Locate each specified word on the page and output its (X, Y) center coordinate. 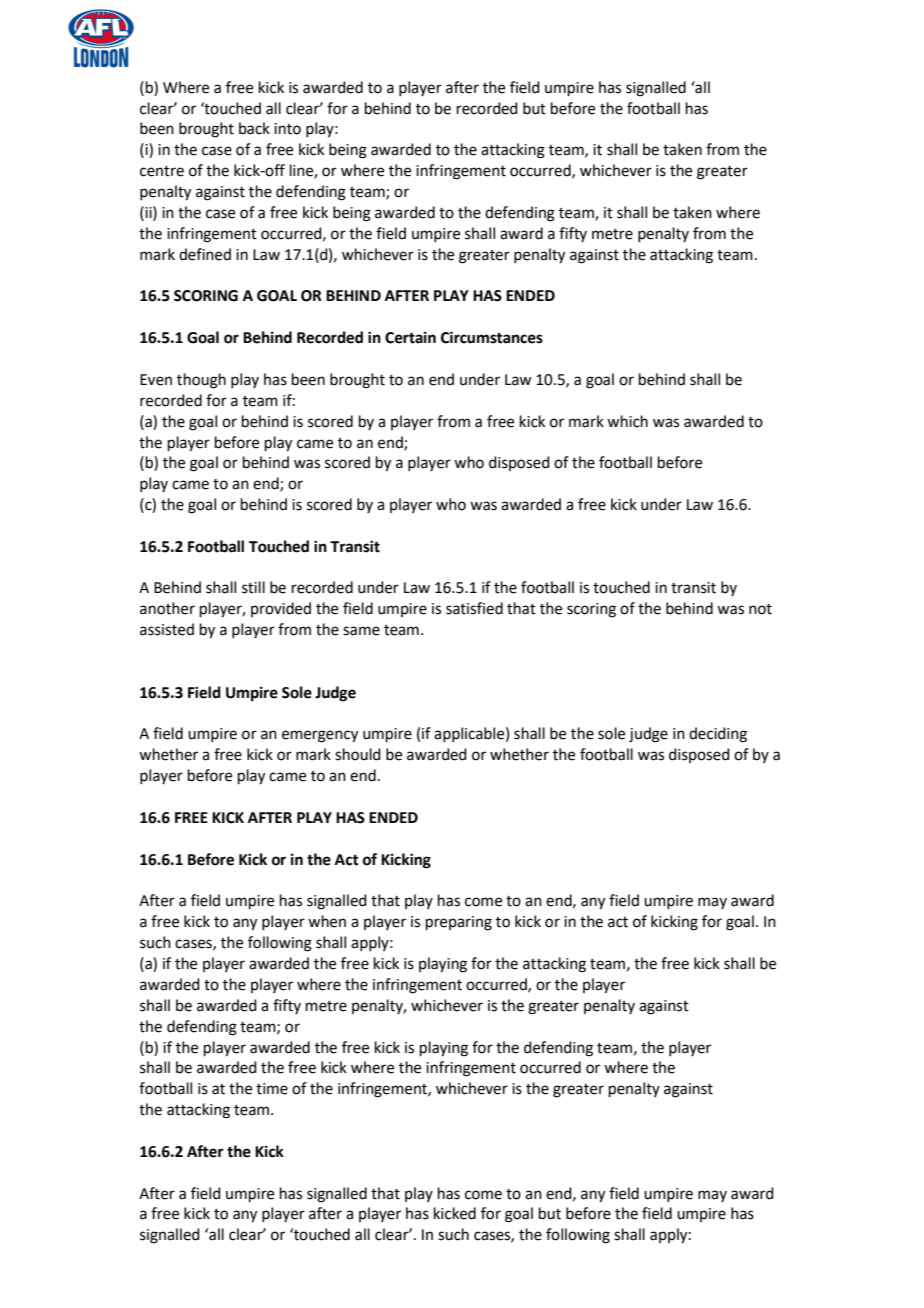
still (253, 587)
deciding (718, 735)
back (254, 128)
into (287, 129)
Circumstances (492, 337)
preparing (459, 923)
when (327, 921)
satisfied (474, 608)
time (272, 1089)
